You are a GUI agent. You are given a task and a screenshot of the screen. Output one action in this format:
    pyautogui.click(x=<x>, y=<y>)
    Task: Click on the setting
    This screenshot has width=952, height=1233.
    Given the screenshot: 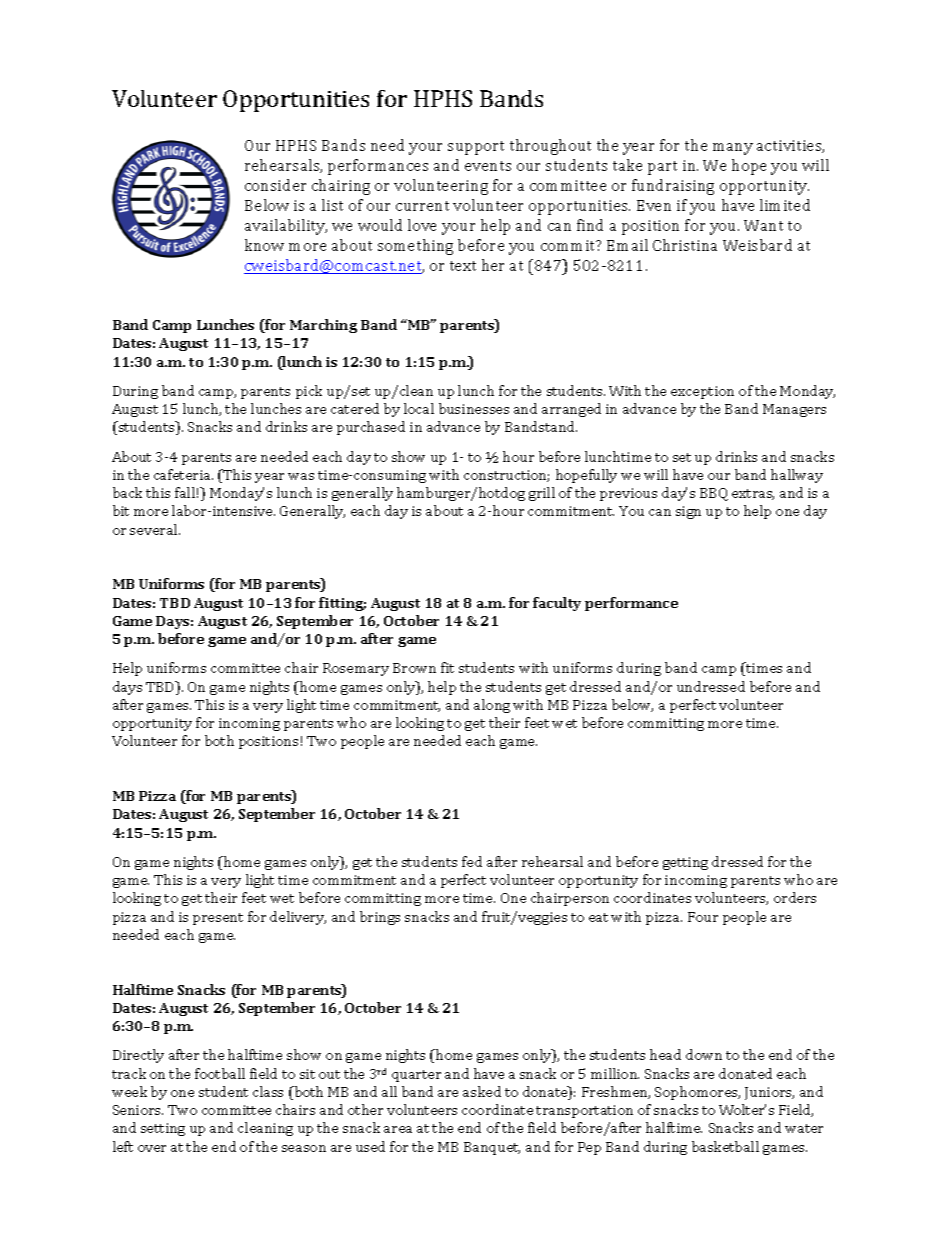 What is the action you would take?
    pyautogui.click(x=163, y=1129)
